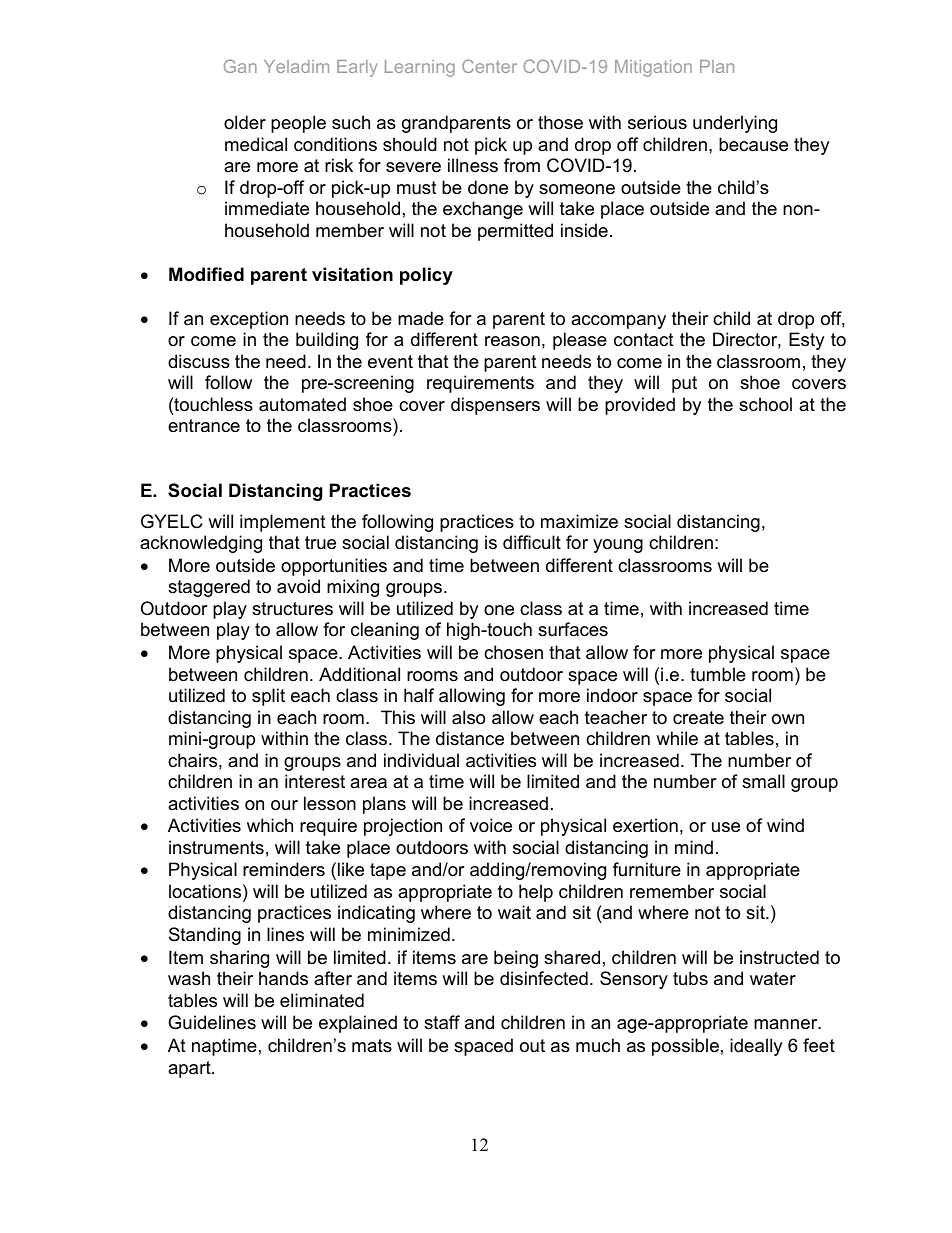  I want to click on own, so click(788, 719).
